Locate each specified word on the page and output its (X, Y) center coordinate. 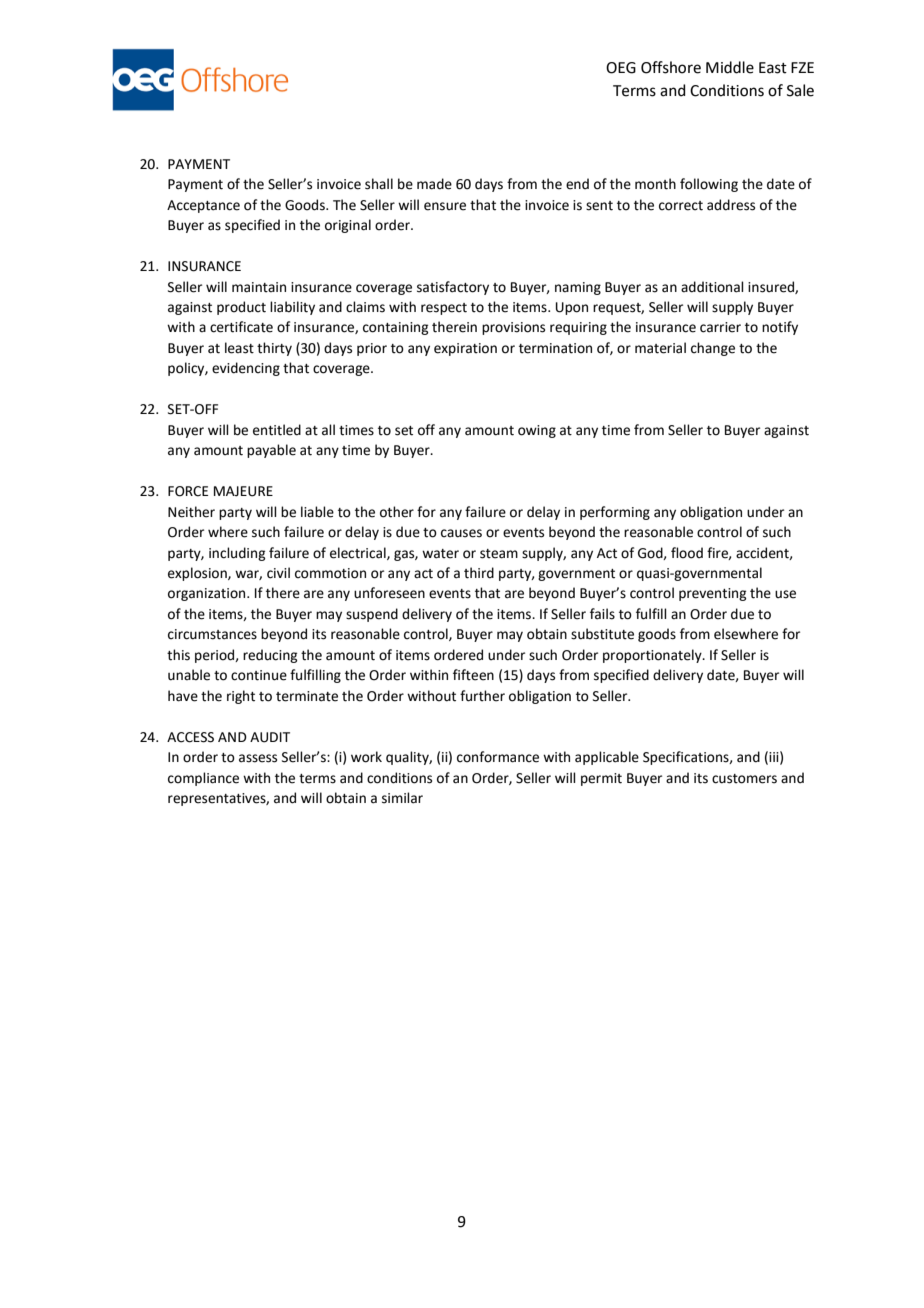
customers (744, 779)
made (434, 184)
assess (258, 758)
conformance (498, 757)
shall (379, 184)
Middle (730, 67)
